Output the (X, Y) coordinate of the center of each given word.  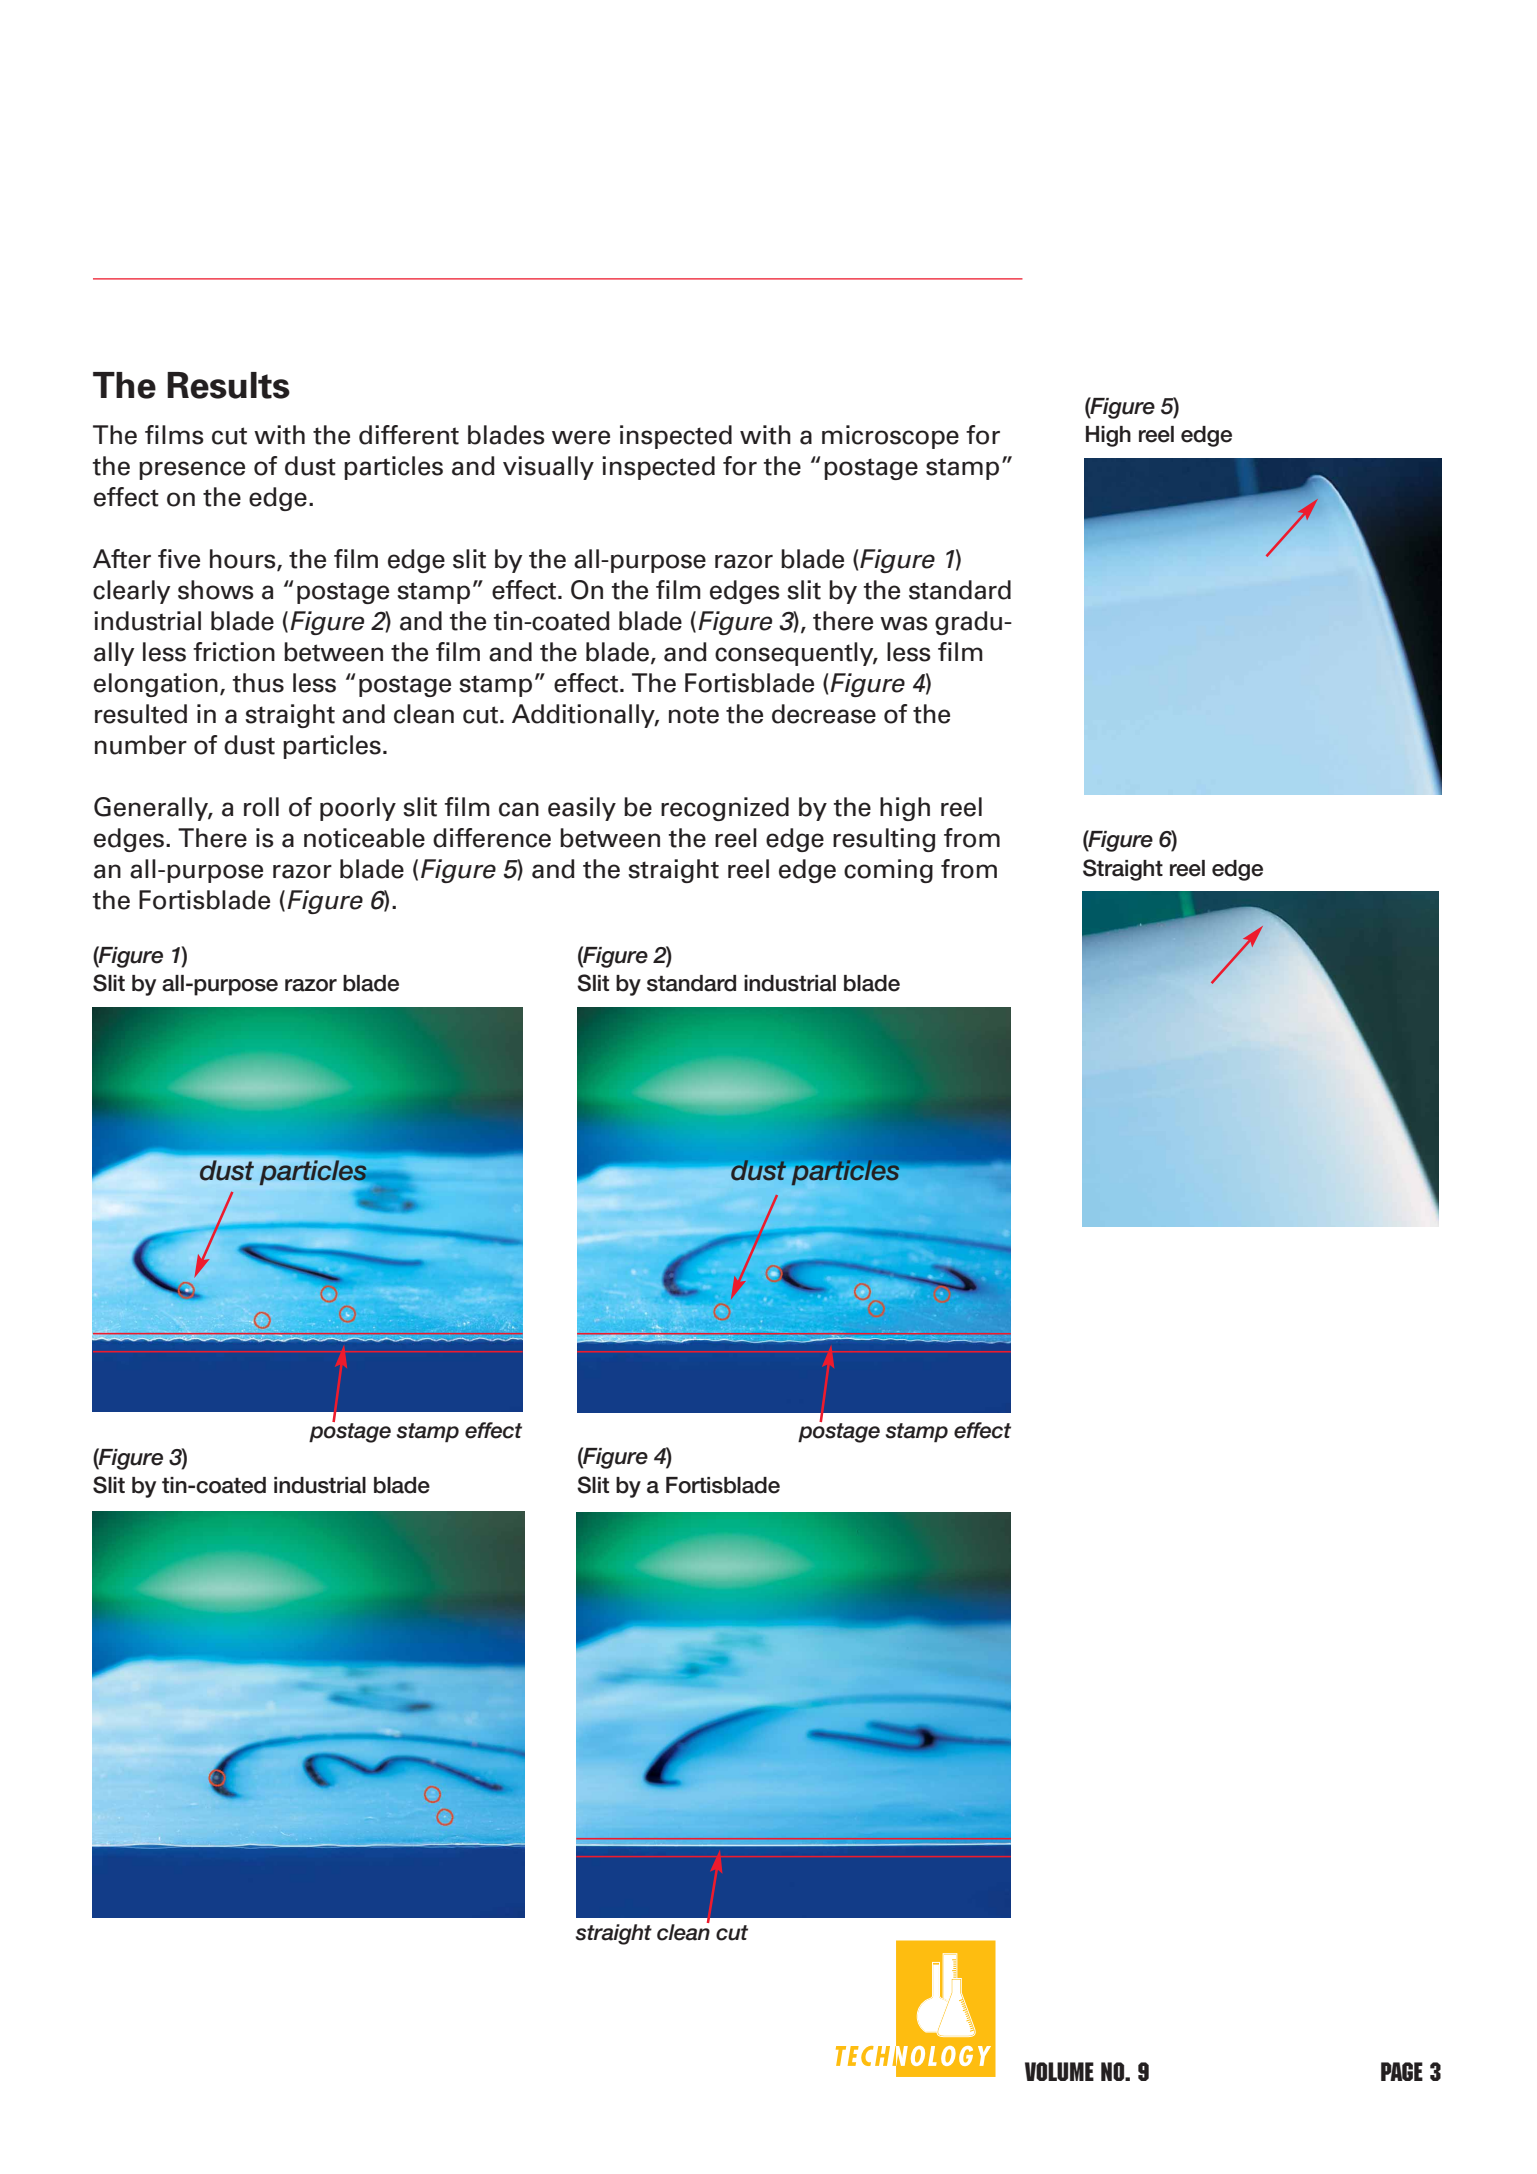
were (581, 437)
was (904, 623)
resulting (884, 840)
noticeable (364, 838)
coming (888, 871)
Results (228, 385)
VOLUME (1059, 2071)
